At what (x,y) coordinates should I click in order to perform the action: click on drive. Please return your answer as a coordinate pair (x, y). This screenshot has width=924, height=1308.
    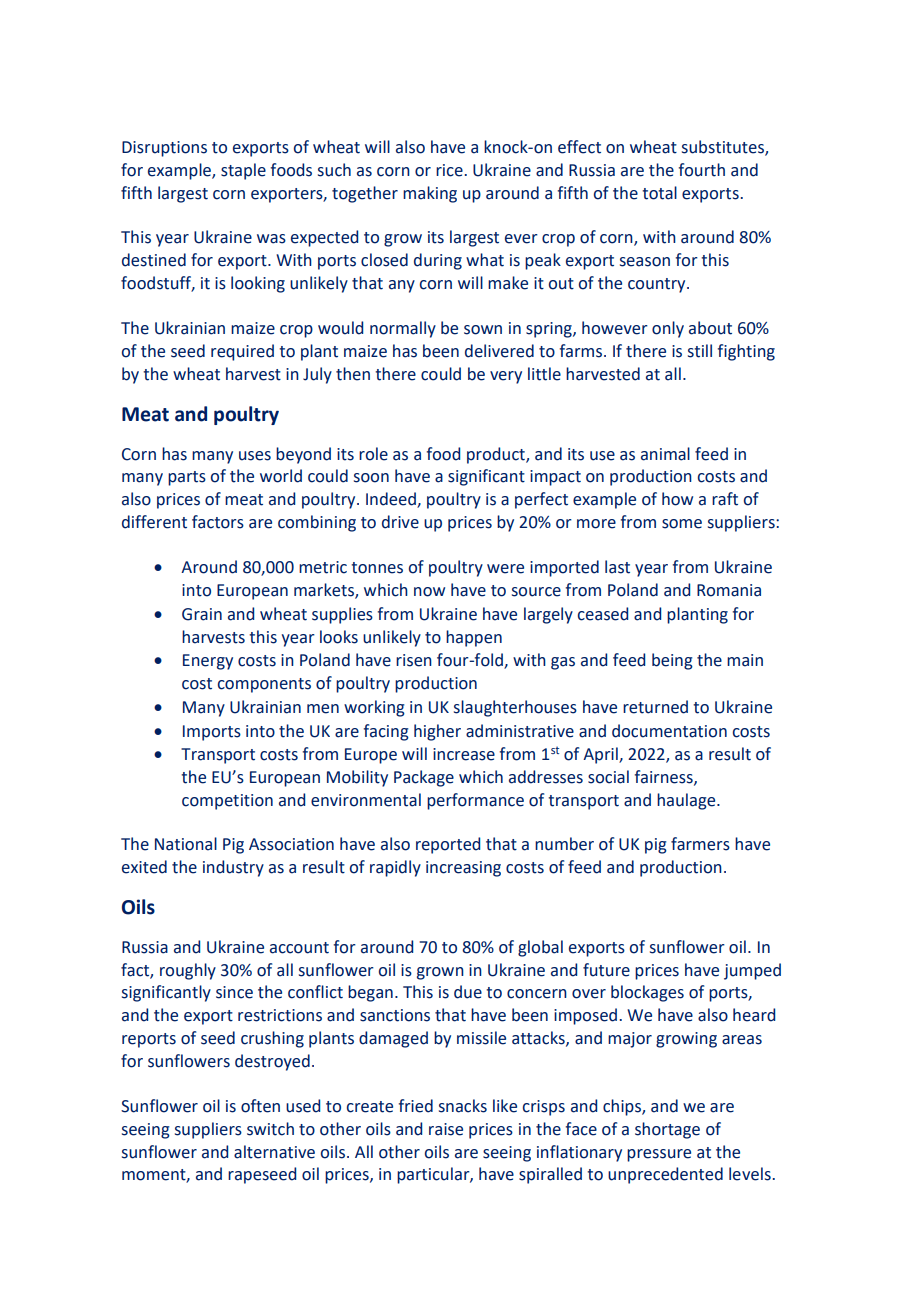
    Looking at the image, I should click on (400, 522).
